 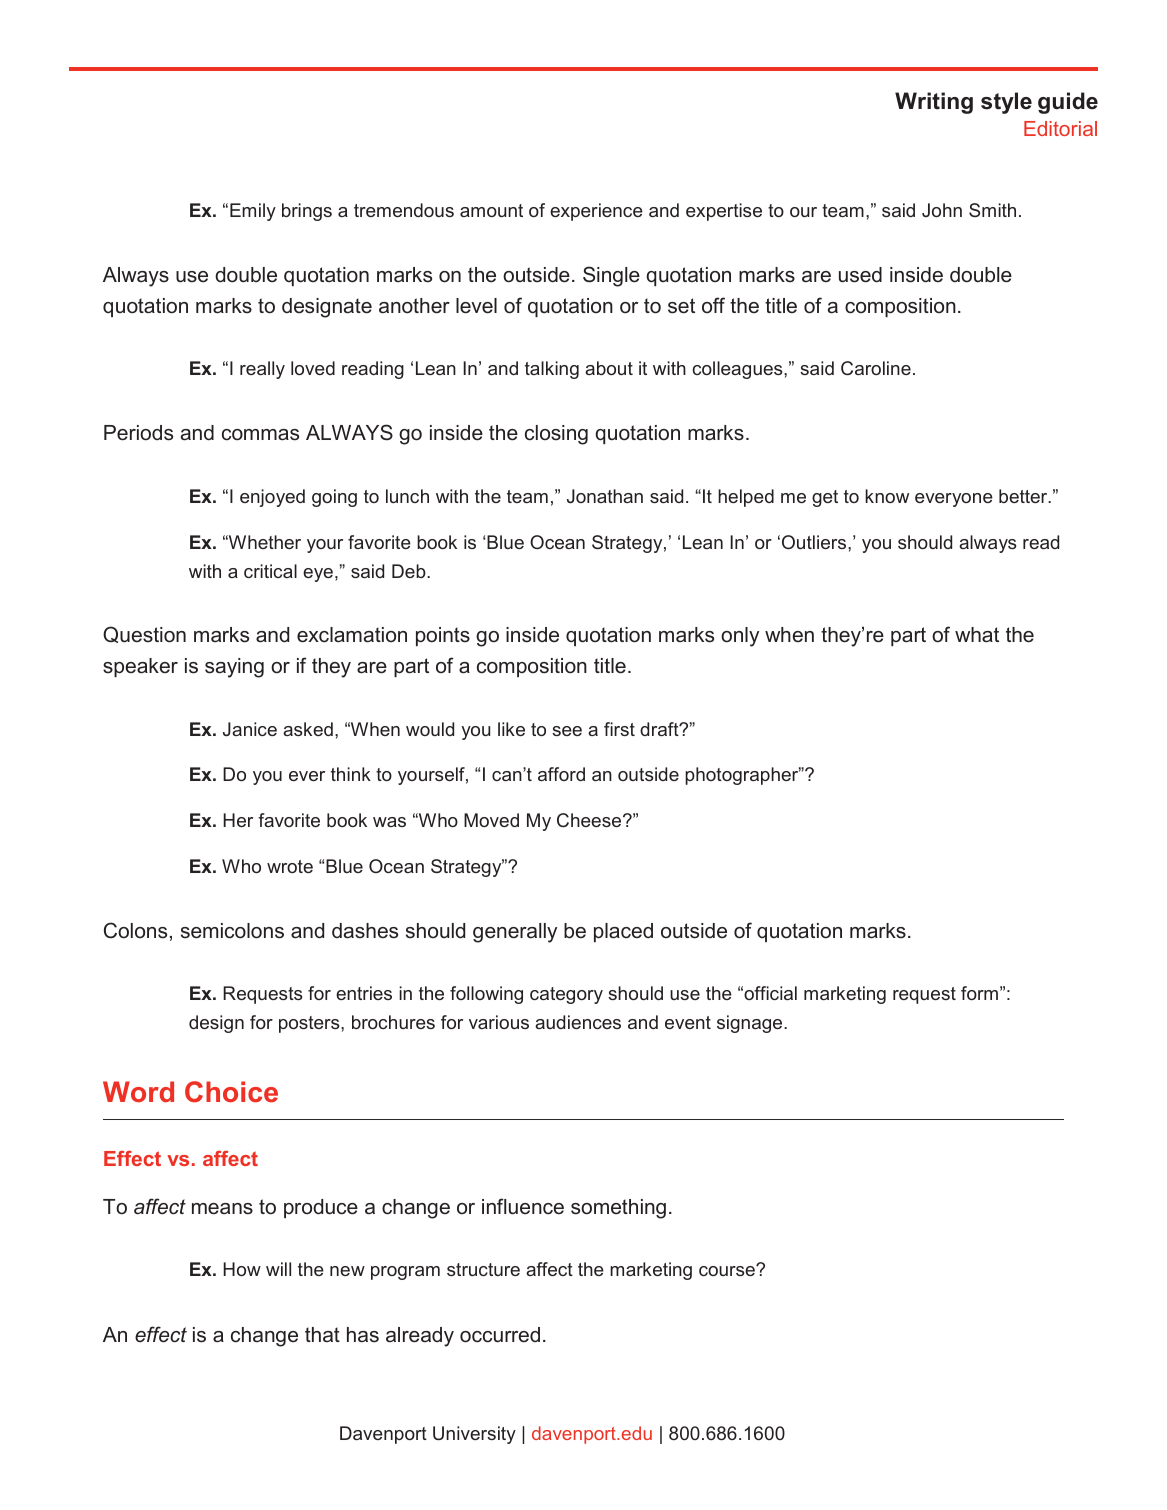 What do you see at coordinates (934, 103) in the page?
I see `Writing` at bounding box center [934, 103].
